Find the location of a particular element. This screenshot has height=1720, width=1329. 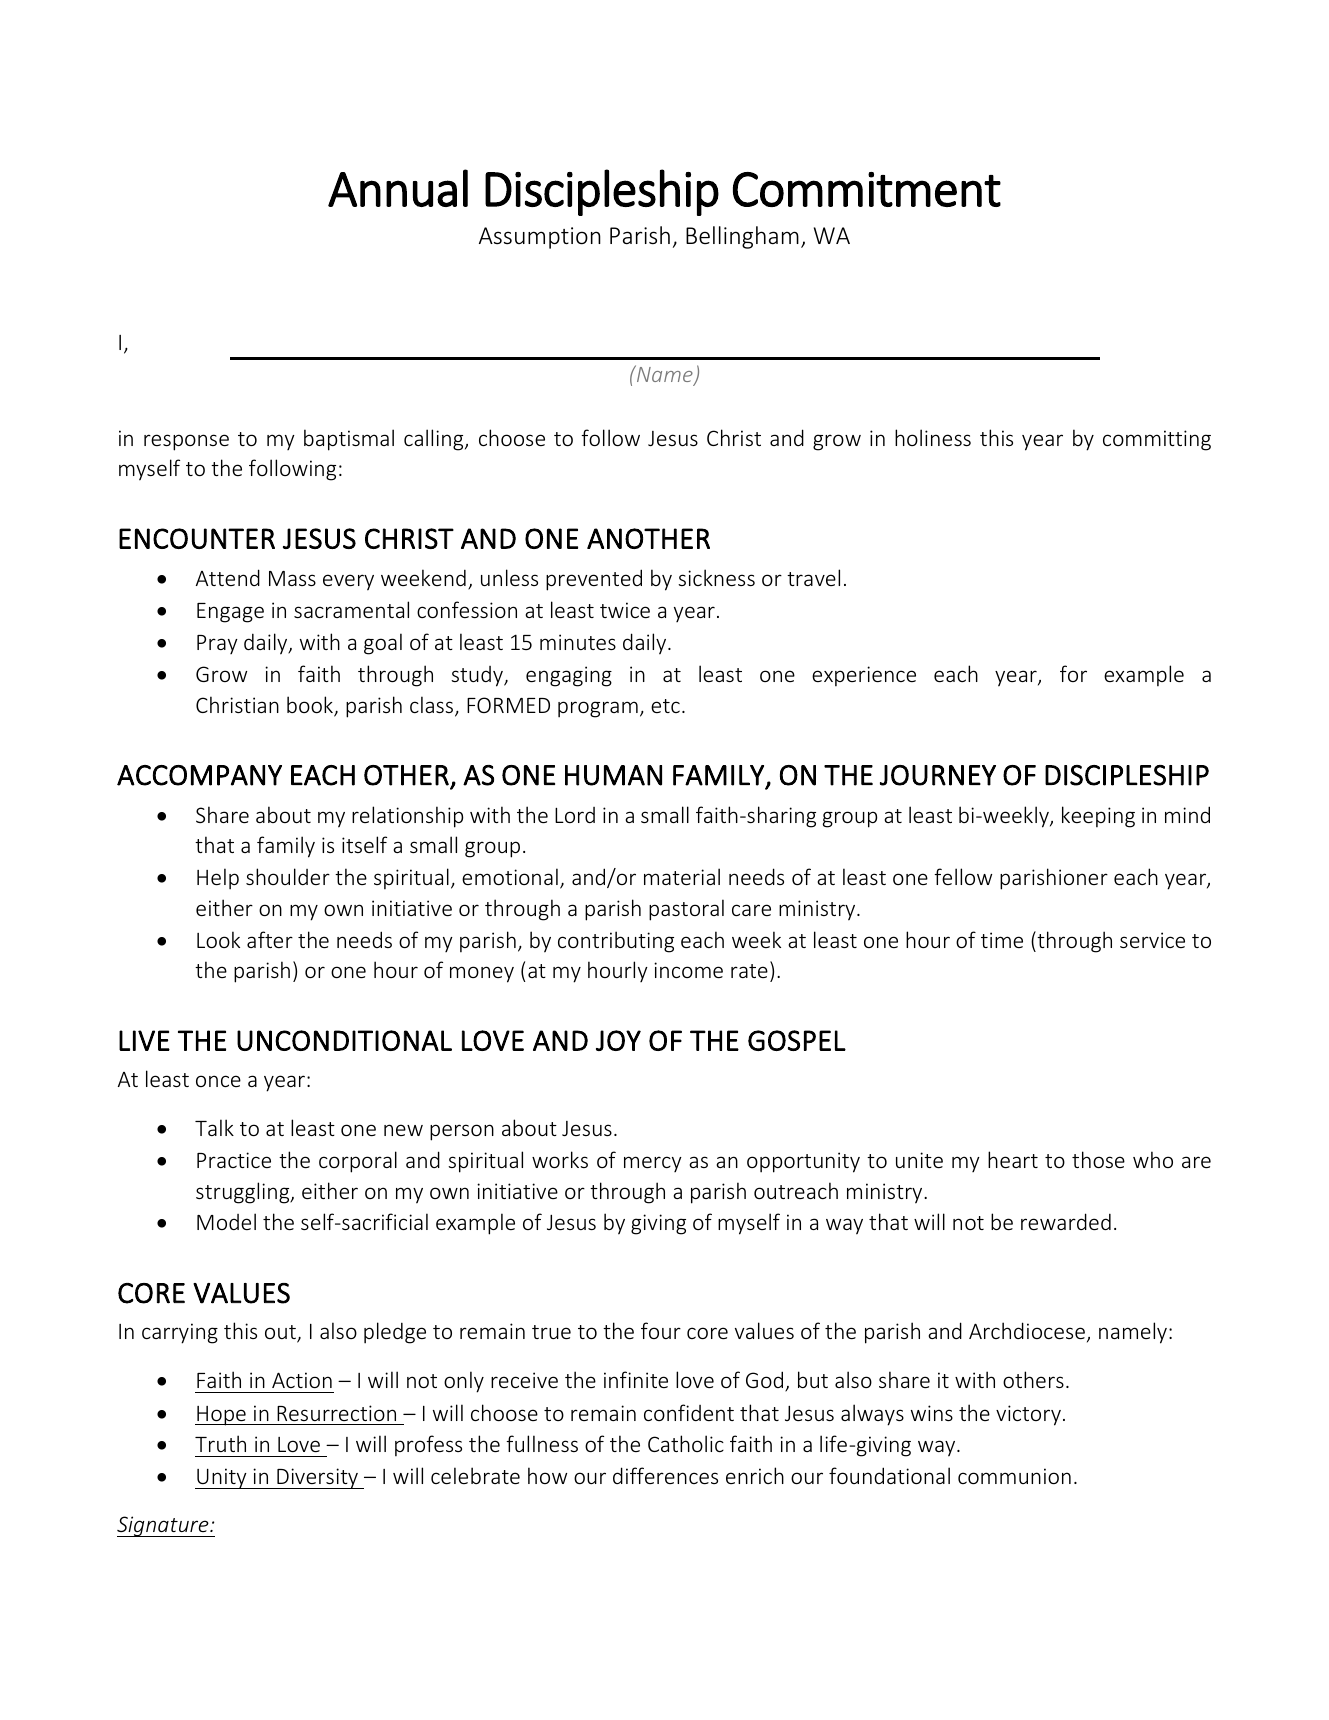

keeping is located at coordinates (1098, 817).
